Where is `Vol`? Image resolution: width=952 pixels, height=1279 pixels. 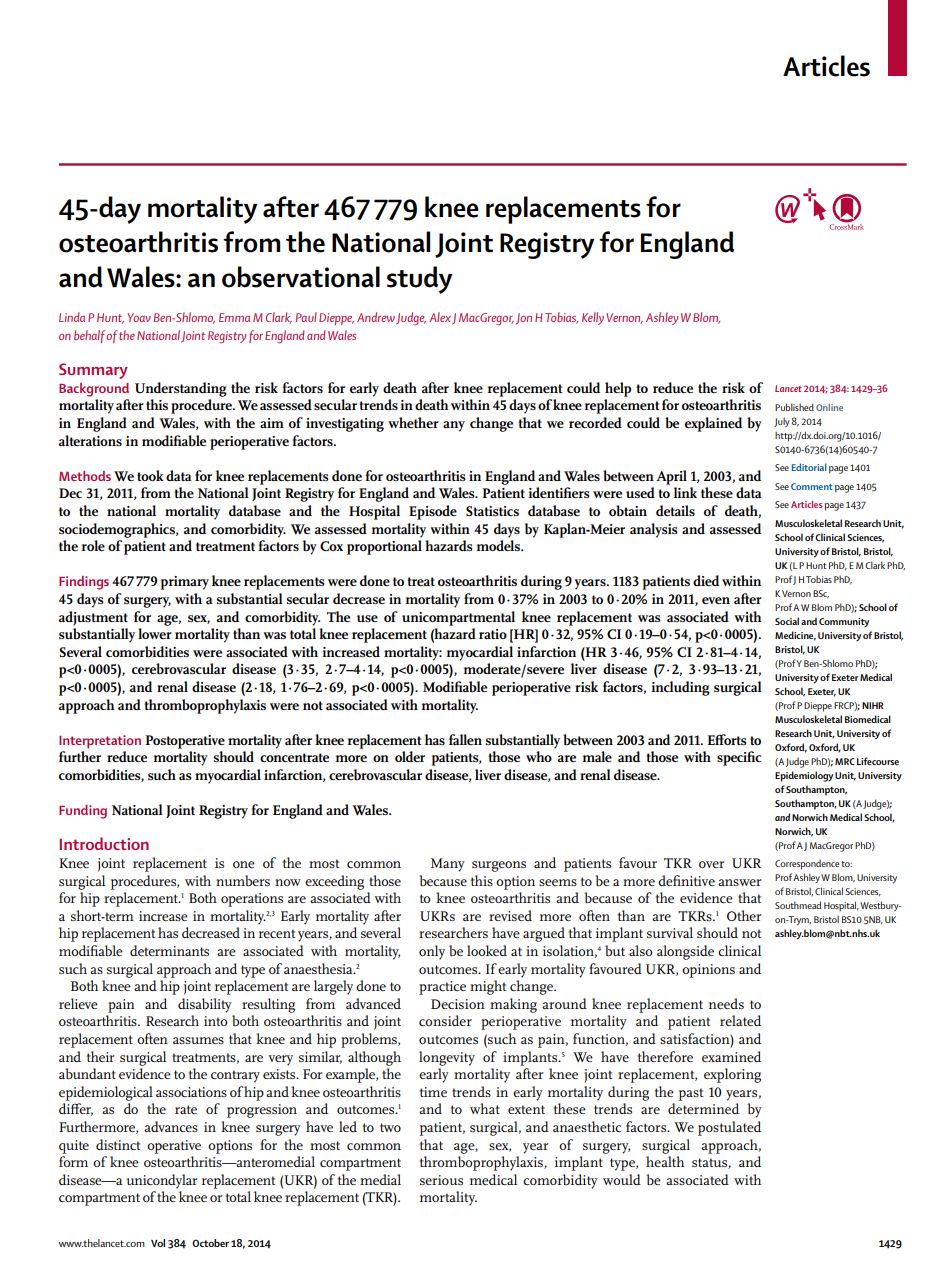
Vol is located at coordinates (158, 1243).
